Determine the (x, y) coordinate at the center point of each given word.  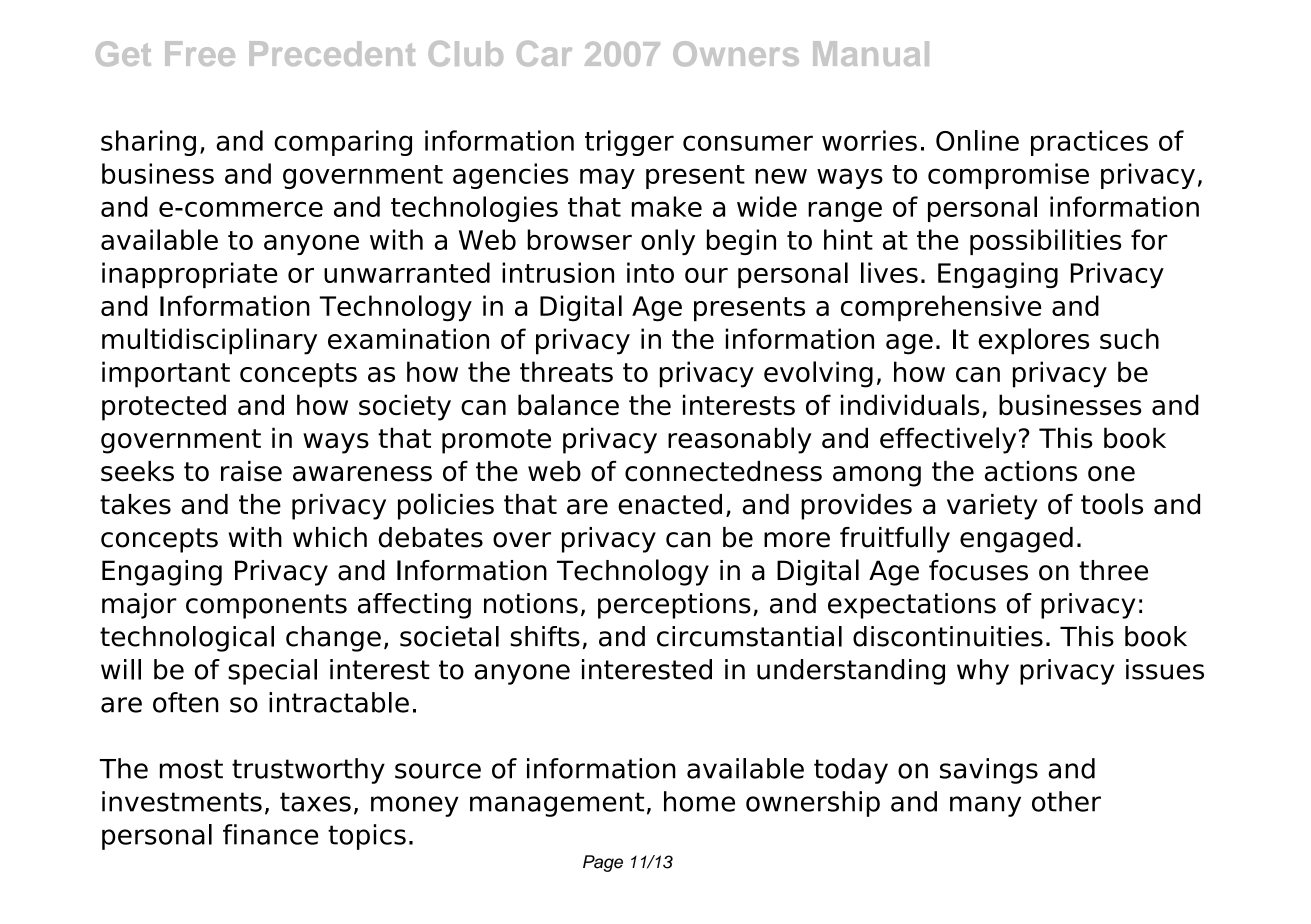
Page (603, 863)
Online (977, 140)
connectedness (723, 471)
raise (251, 471)
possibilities (1045, 242)
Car (544, 53)
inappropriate (190, 275)
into (650, 272)
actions (1031, 471)
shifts (545, 636)
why (983, 672)
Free (200, 53)
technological (187, 639)
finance (270, 834)
